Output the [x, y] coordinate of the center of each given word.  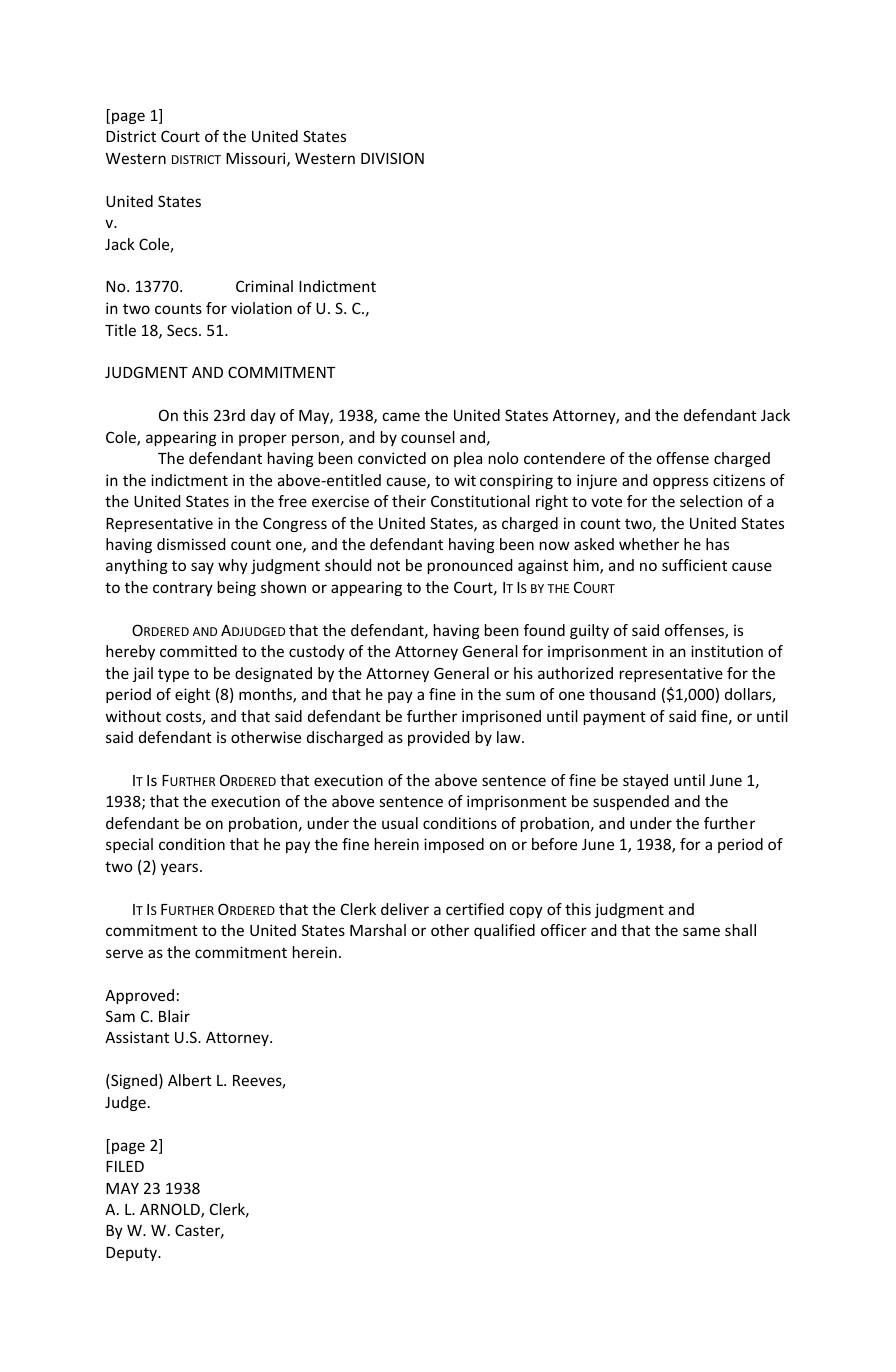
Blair [174, 1016]
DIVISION [392, 158]
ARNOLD [171, 1210]
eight [192, 695]
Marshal [378, 930]
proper [263, 440]
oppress [680, 483]
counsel [428, 437]
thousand [622, 694]
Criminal [264, 286]
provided [438, 738]
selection [711, 501]
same [701, 931]
